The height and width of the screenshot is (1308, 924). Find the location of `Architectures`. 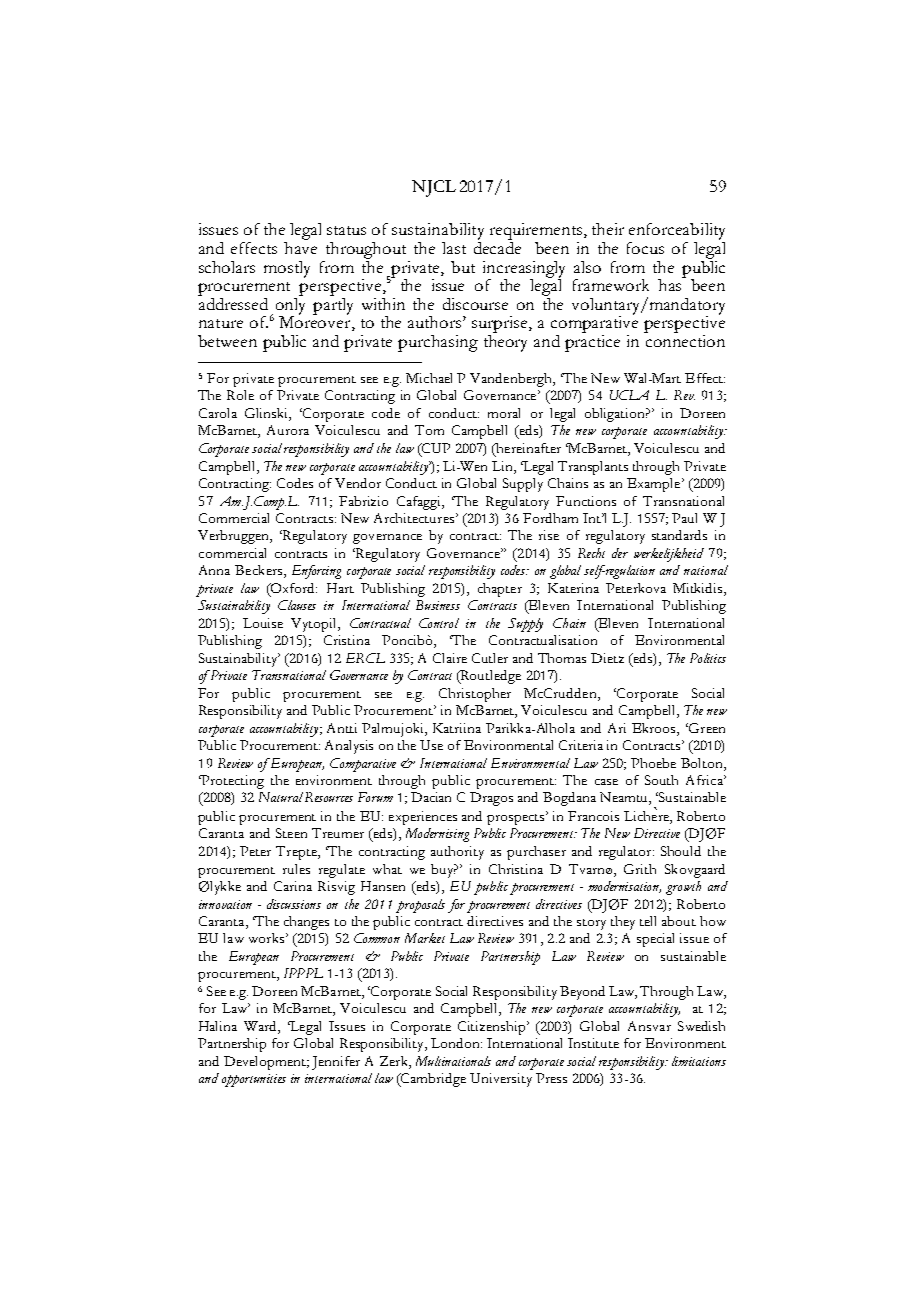

Architectures is located at coordinates (415, 518).
